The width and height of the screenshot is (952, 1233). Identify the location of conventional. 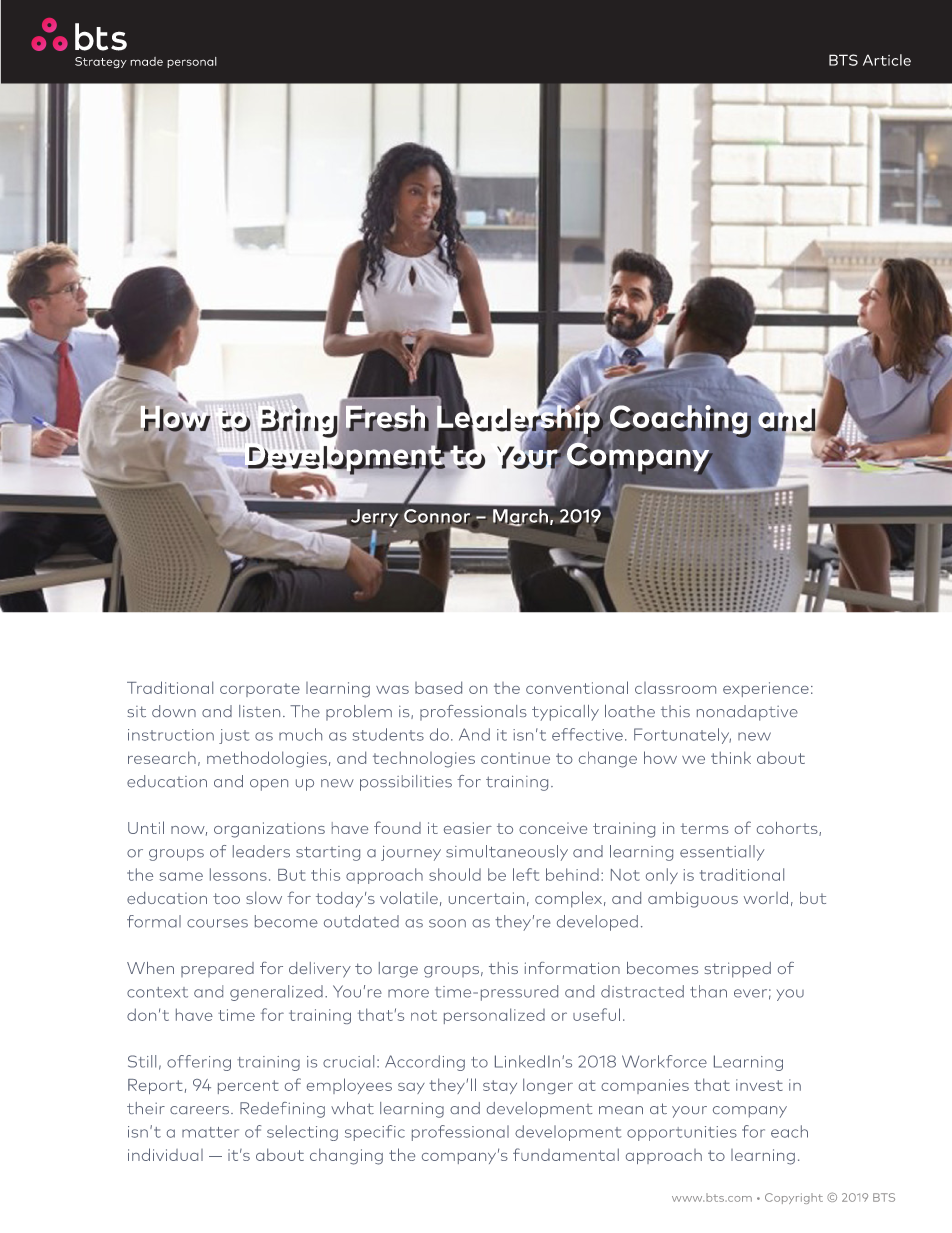
(577, 687).
